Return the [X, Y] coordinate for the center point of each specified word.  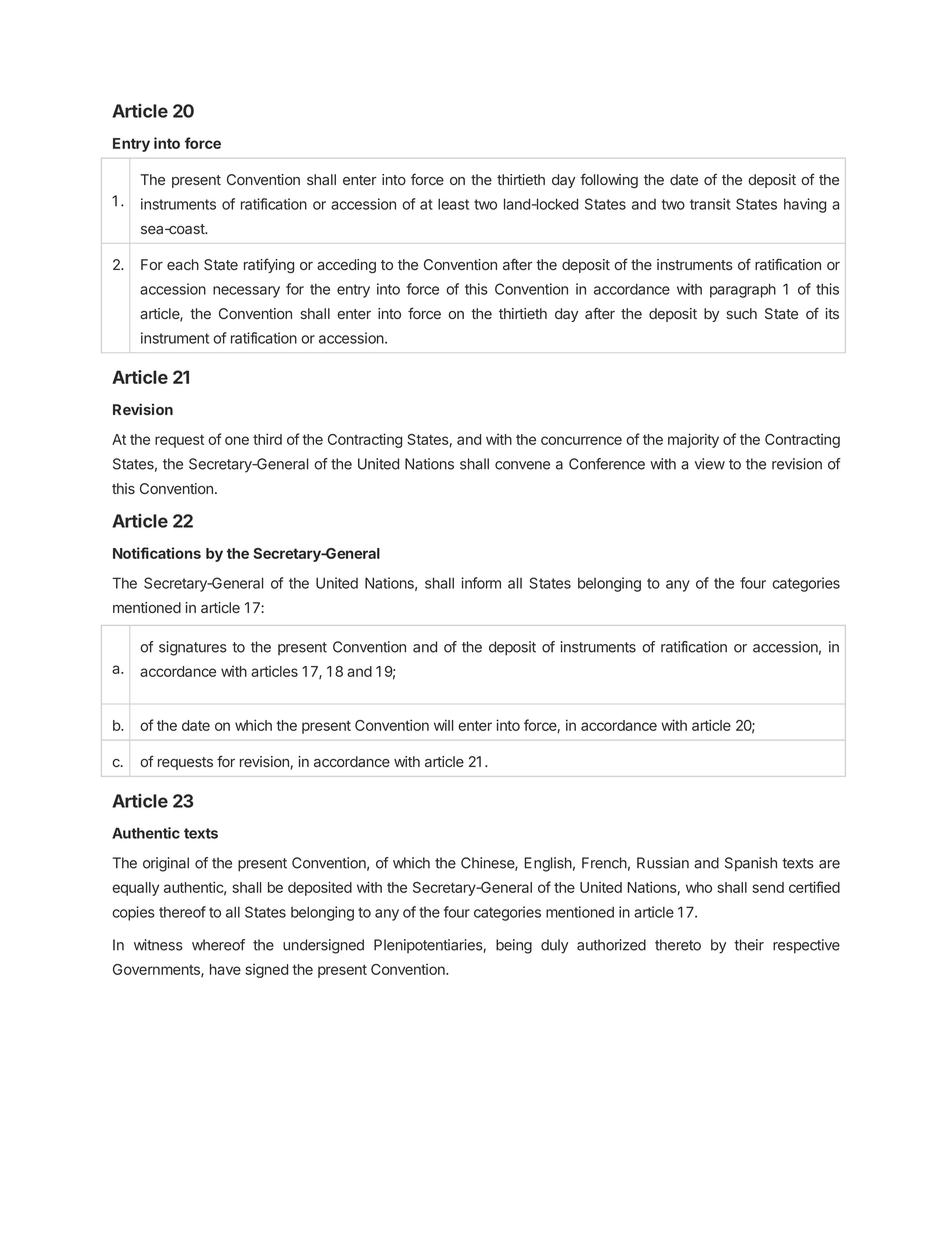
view [710, 464]
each [183, 264]
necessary [246, 292]
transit [710, 204]
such [741, 313]
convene [522, 465]
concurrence [581, 440]
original [166, 864]
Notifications [157, 553]
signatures [193, 648]
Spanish [751, 864]
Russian [663, 863]
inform [481, 583]
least [453, 204]
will [443, 725]
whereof [218, 945]
